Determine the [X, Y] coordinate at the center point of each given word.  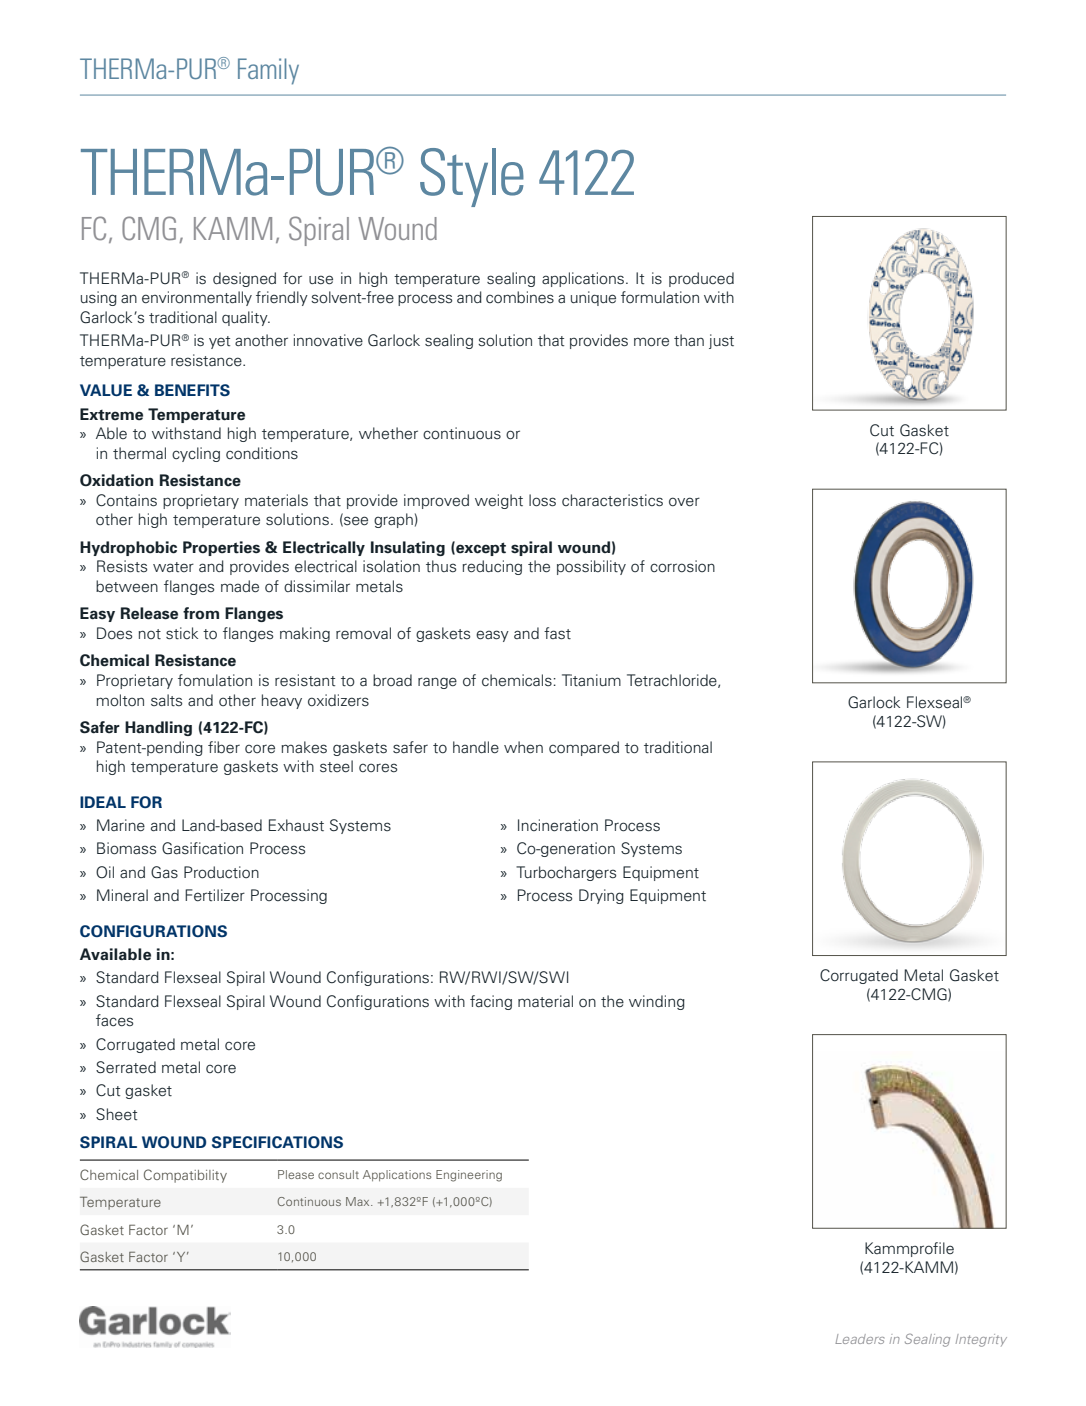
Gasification [202, 848]
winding [657, 1002]
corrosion [682, 566]
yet [219, 342]
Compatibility [185, 1176]
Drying [601, 896]
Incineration [558, 825]
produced [701, 279]
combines [520, 297]
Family [268, 71]
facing [491, 1002]
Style [472, 177]
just [721, 341]
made [240, 586]
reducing [492, 567]
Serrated [126, 1067]
